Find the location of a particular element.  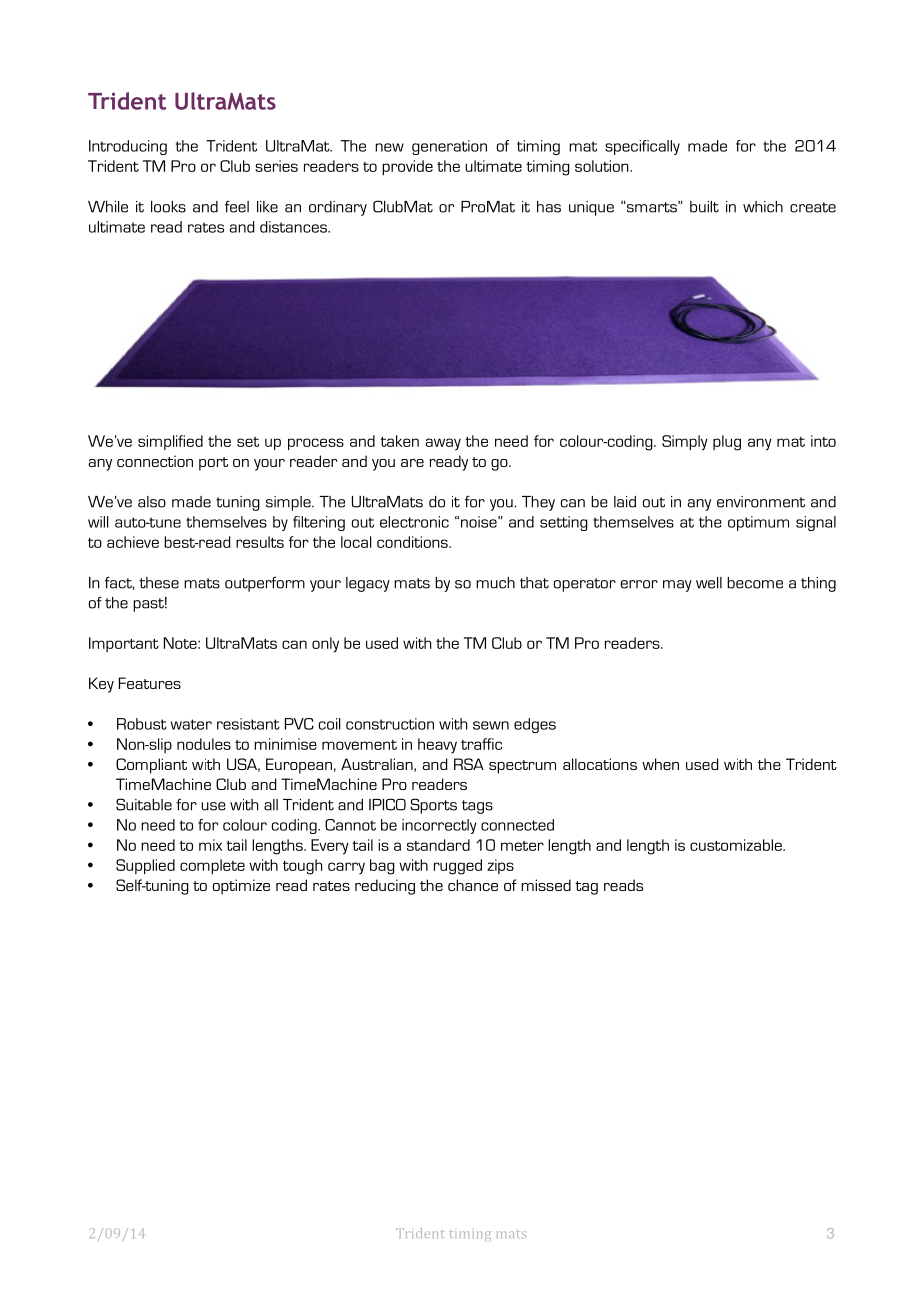

also is located at coordinates (152, 502).
